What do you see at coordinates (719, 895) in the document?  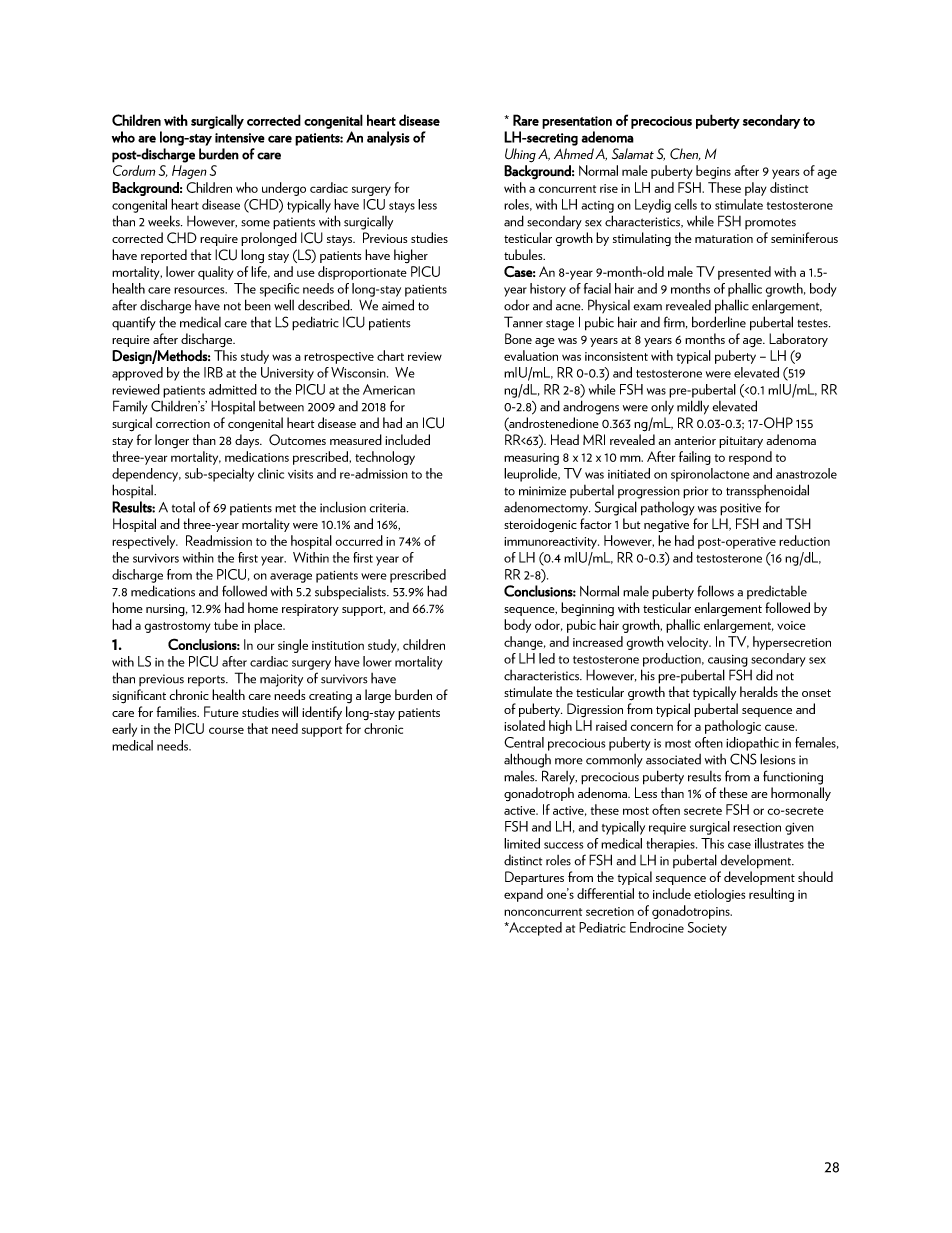 I see `etiologies` at bounding box center [719, 895].
